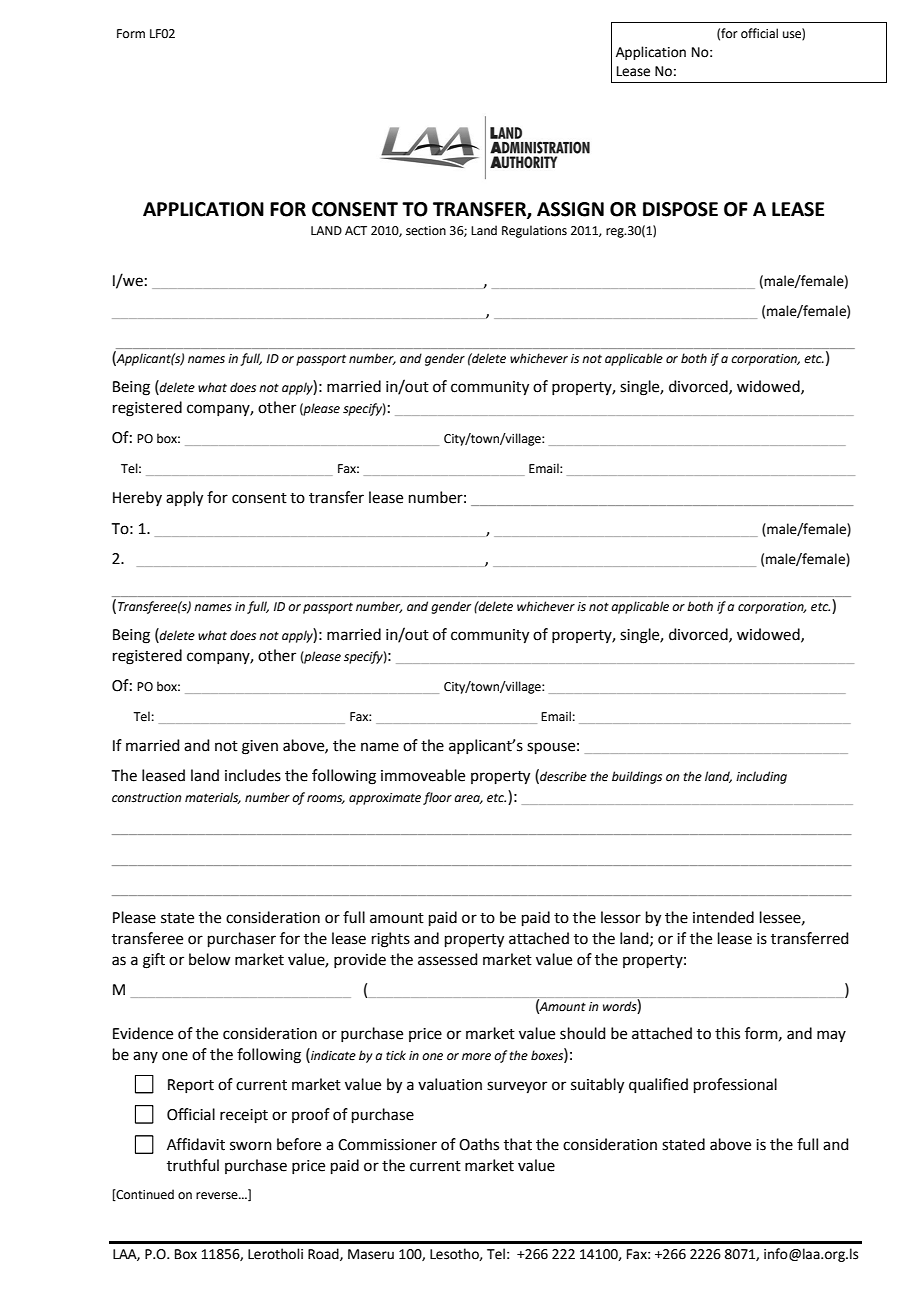 The image size is (924, 1308). I want to click on immoveable, so click(423, 775).
